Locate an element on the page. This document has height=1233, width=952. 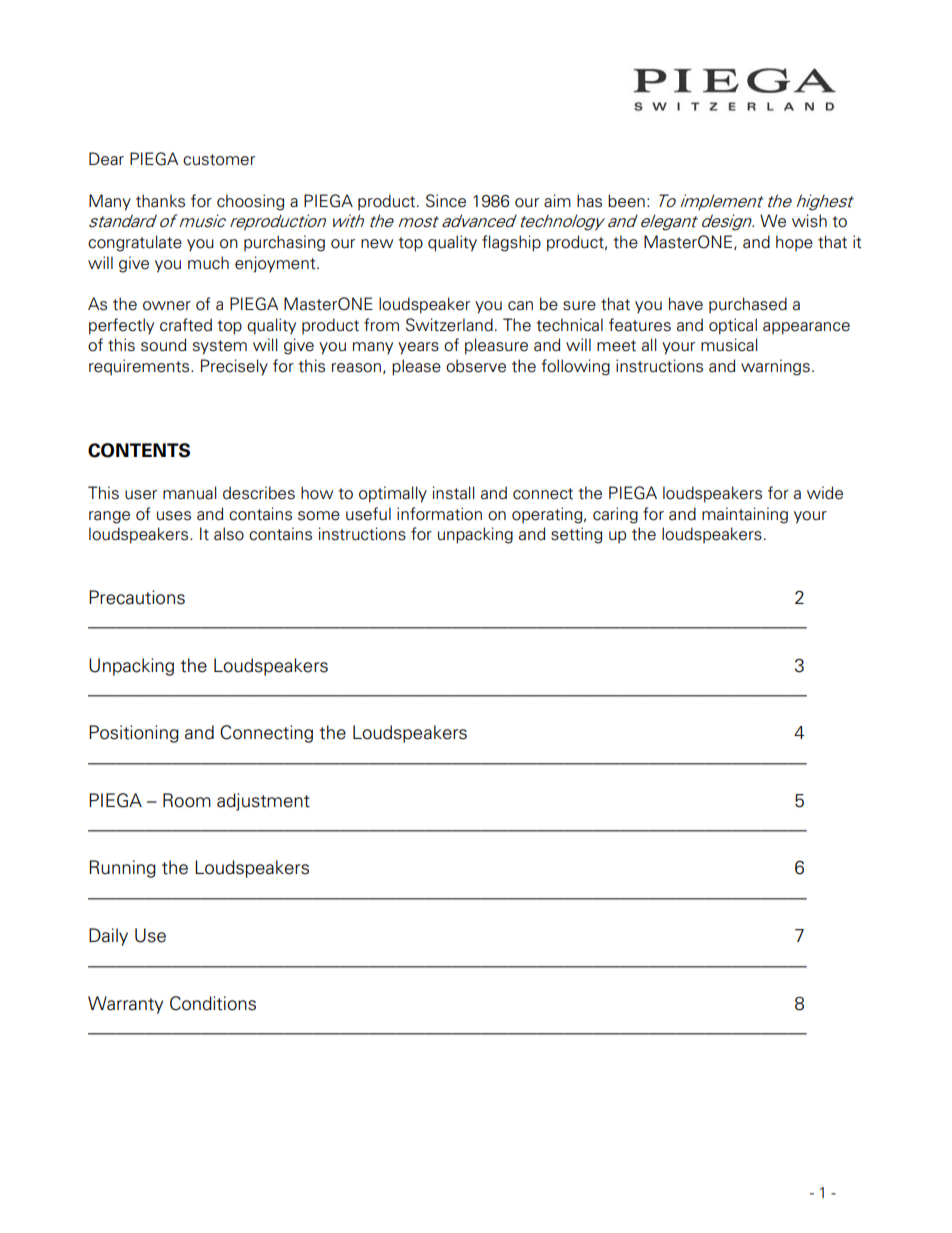
wish is located at coordinates (809, 221).
